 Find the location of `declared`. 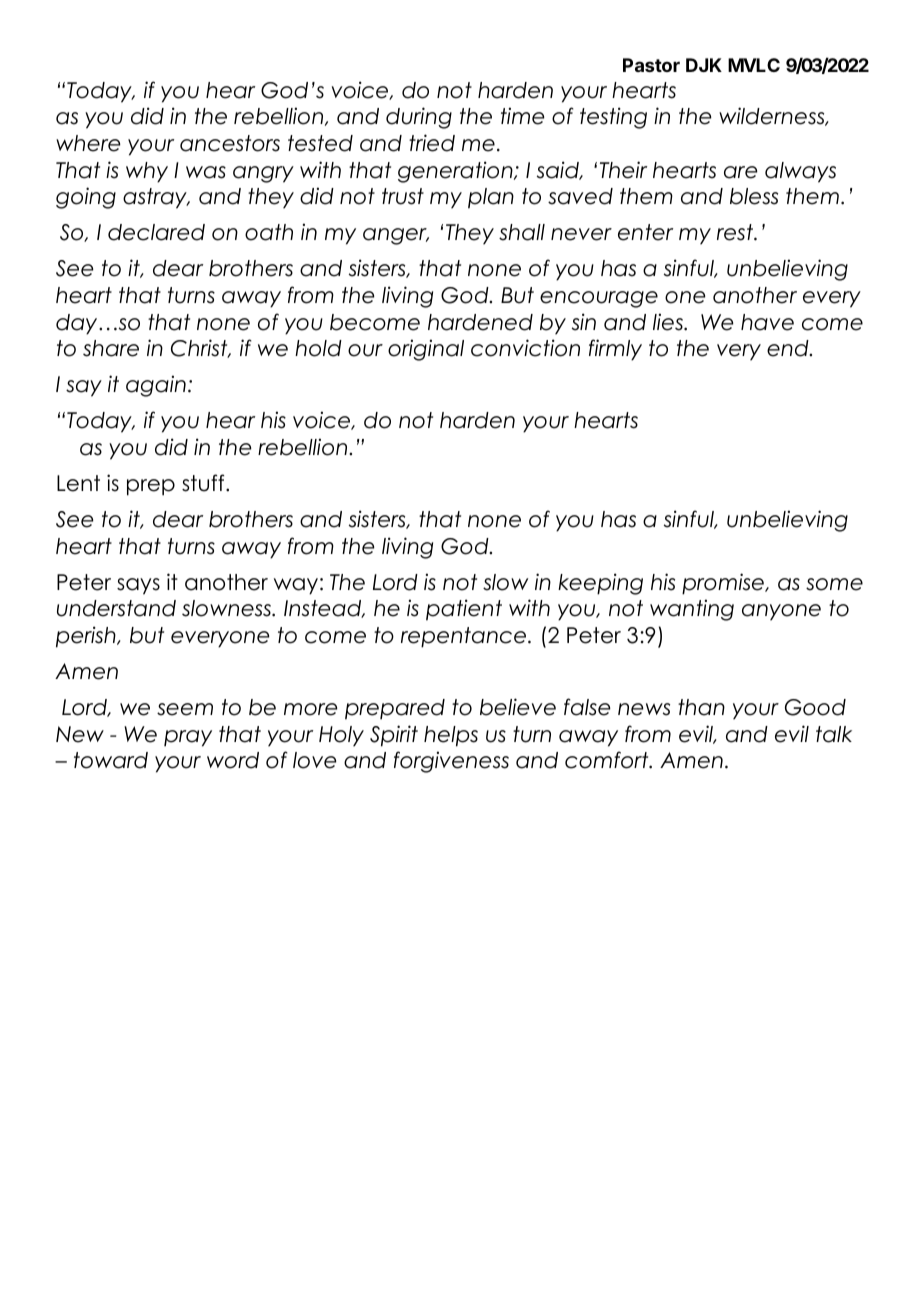

declared is located at coordinates (156, 232).
